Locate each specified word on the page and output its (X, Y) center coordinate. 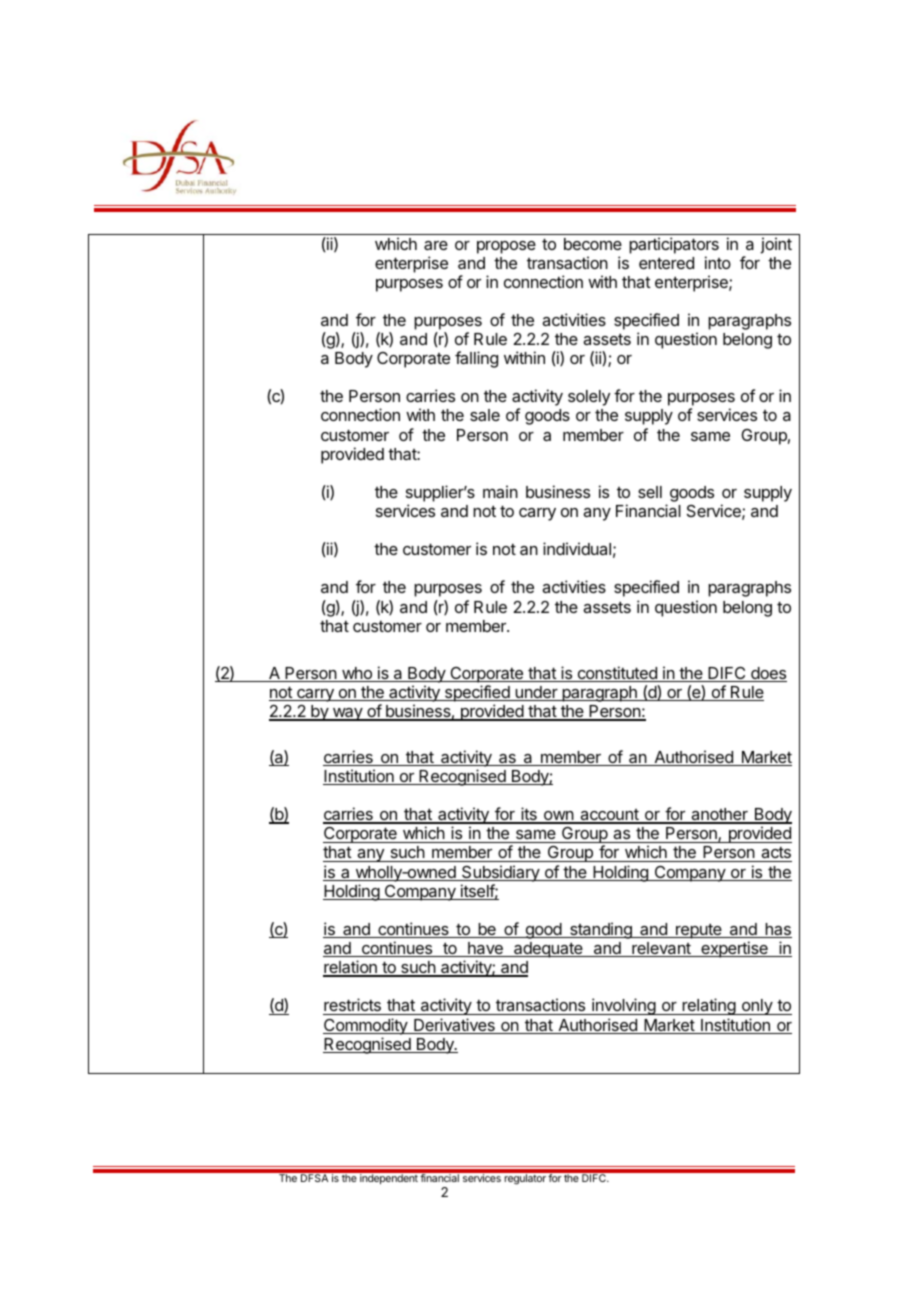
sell (650, 492)
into (718, 262)
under (536, 693)
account (609, 816)
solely (589, 398)
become (593, 244)
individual (577, 548)
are (436, 245)
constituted (617, 674)
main (500, 491)
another (719, 815)
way (347, 714)
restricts (353, 1006)
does (768, 674)
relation (351, 968)
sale (485, 415)
